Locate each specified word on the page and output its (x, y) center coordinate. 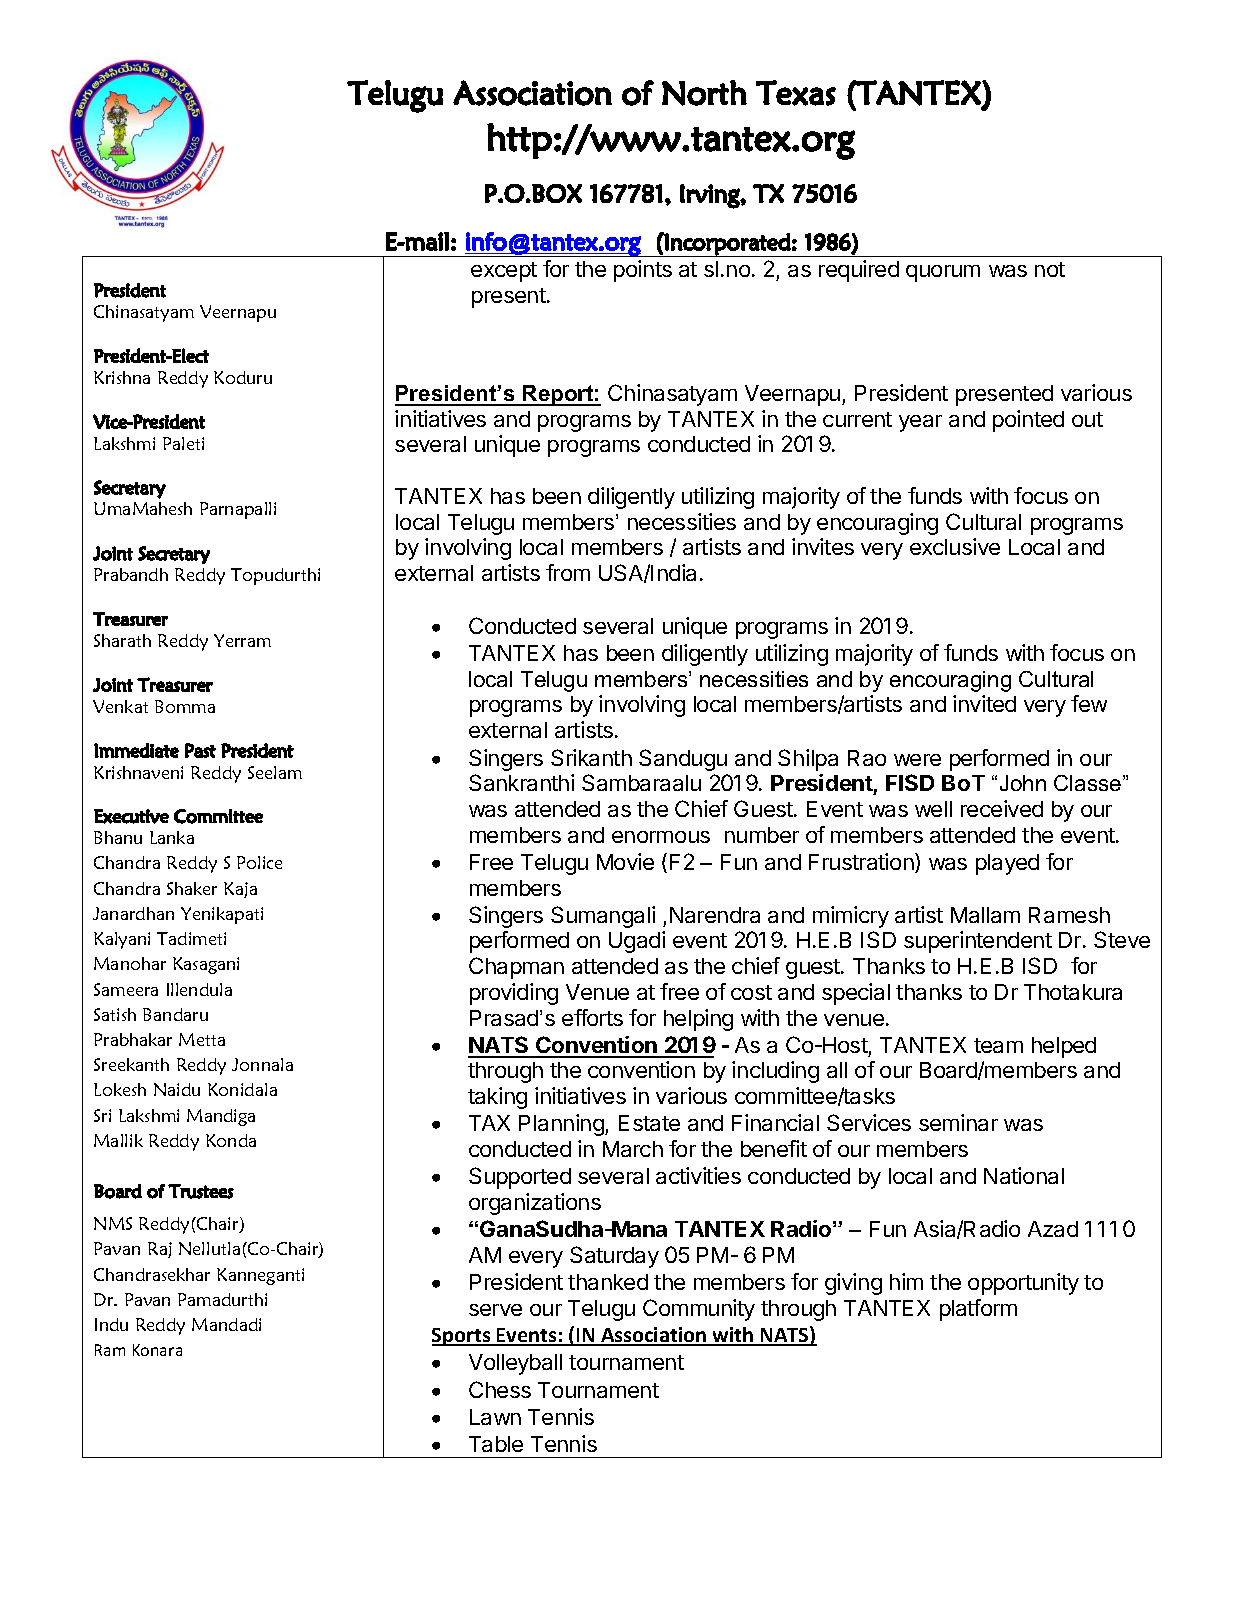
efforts (592, 1017)
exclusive (955, 546)
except (504, 272)
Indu (111, 1324)
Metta (202, 1039)
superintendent (978, 942)
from (568, 572)
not (1050, 269)
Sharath (122, 640)
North (704, 93)
